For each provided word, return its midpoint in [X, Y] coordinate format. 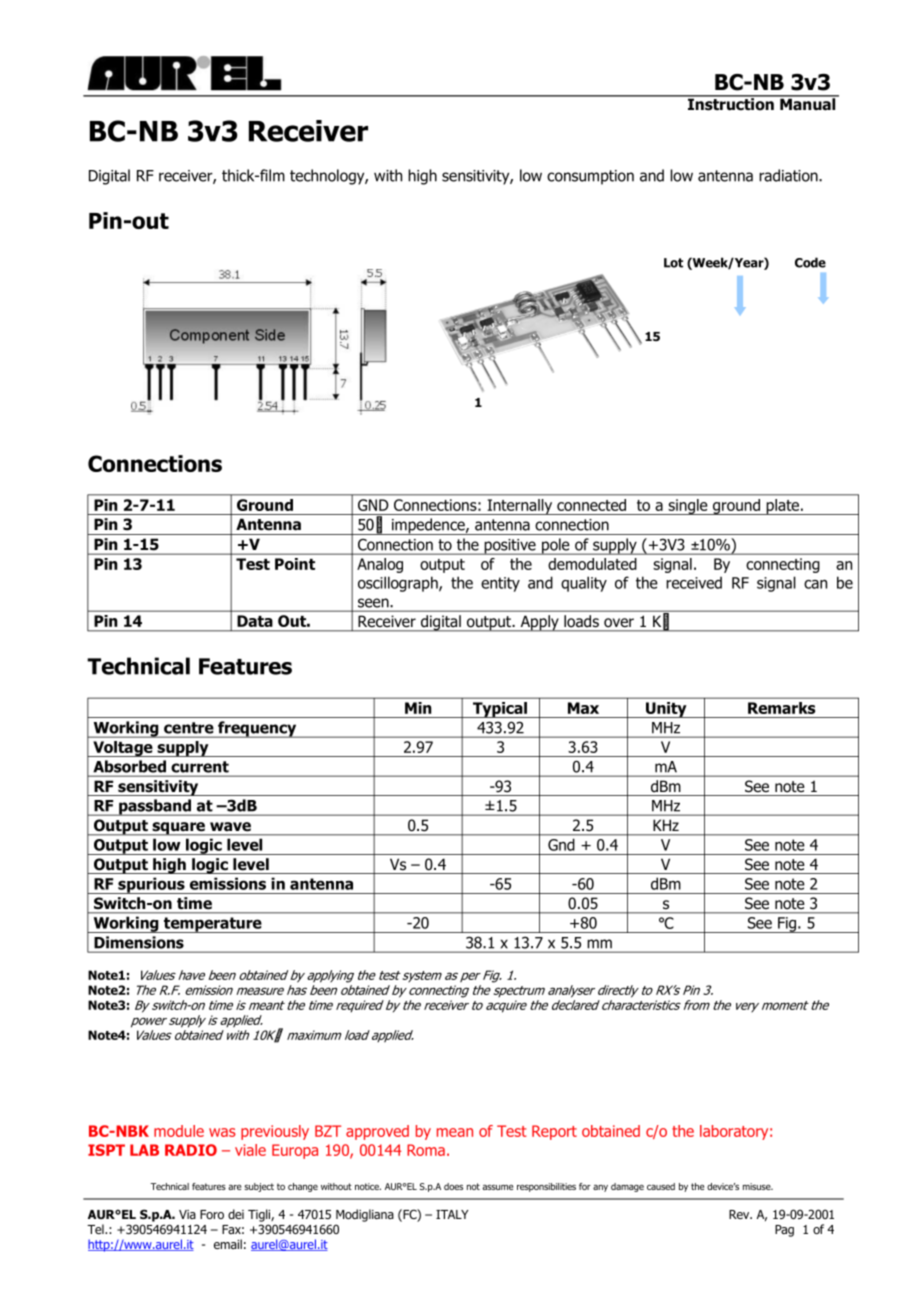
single [688, 507]
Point [295, 564]
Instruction [731, 103]
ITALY [452, 1214]
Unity [666, 710]
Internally [520, 507]
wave [230, 826]
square [179, 829]
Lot [673, 263]
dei [236, 1214]
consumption [590, 177]
